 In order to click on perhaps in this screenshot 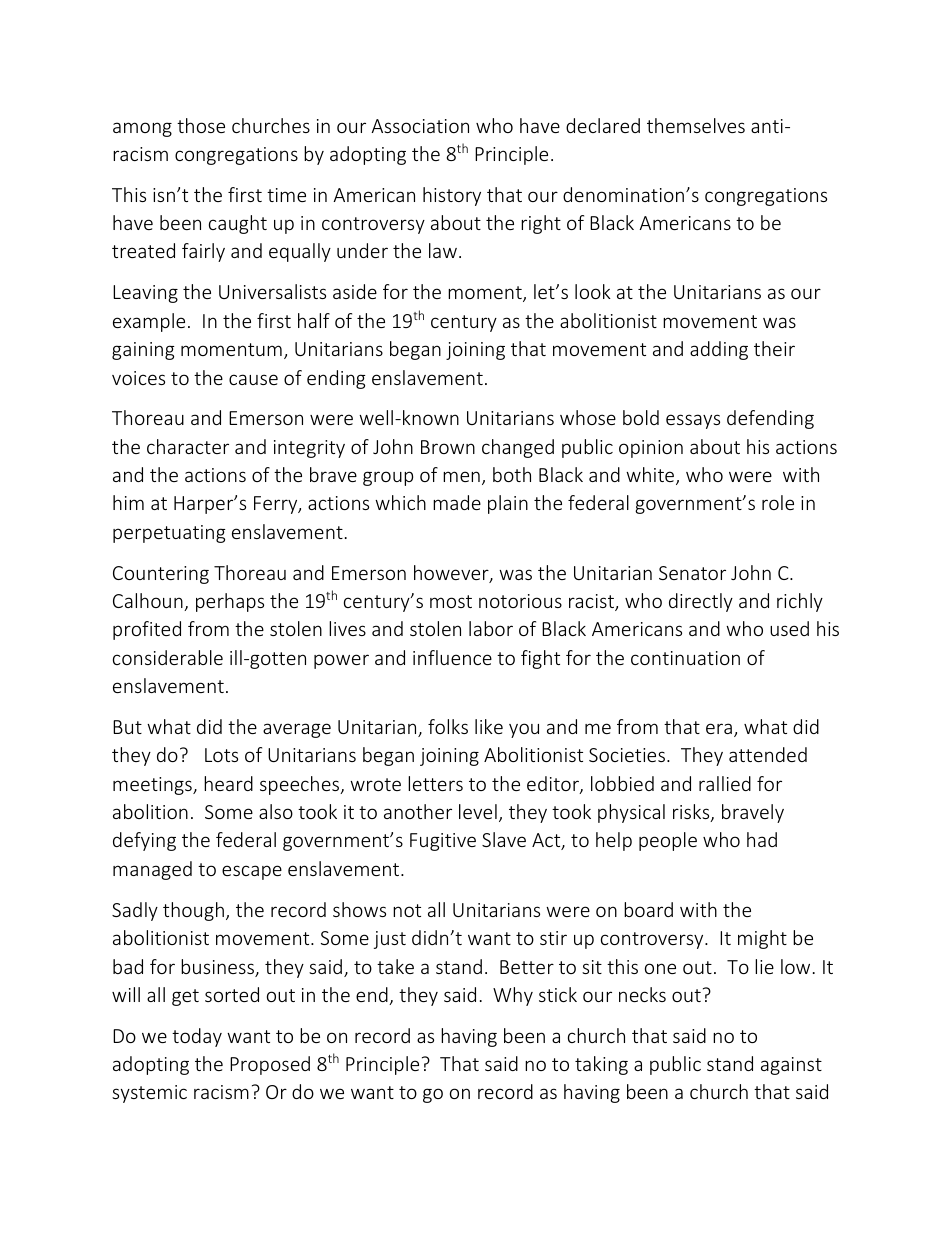, I will do `click(230, 602)`.
